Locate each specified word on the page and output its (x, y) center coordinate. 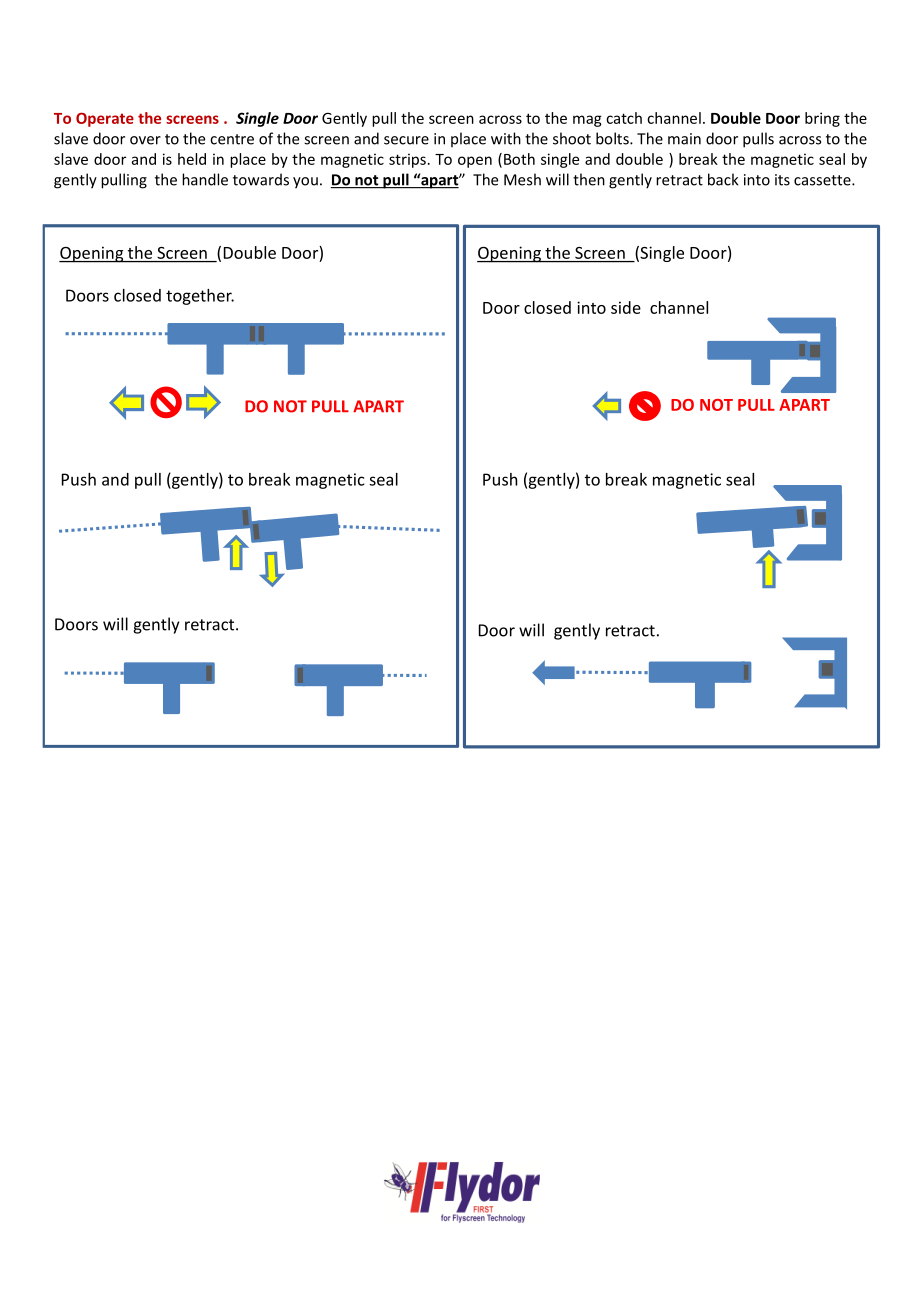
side (626, 307)
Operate (105, 119)
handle (205, 179)
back (723, 179)
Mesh (522, 179)
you (305, 183)
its (782, 180)
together (200, 297)
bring (822, 119)
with (506, 138)
